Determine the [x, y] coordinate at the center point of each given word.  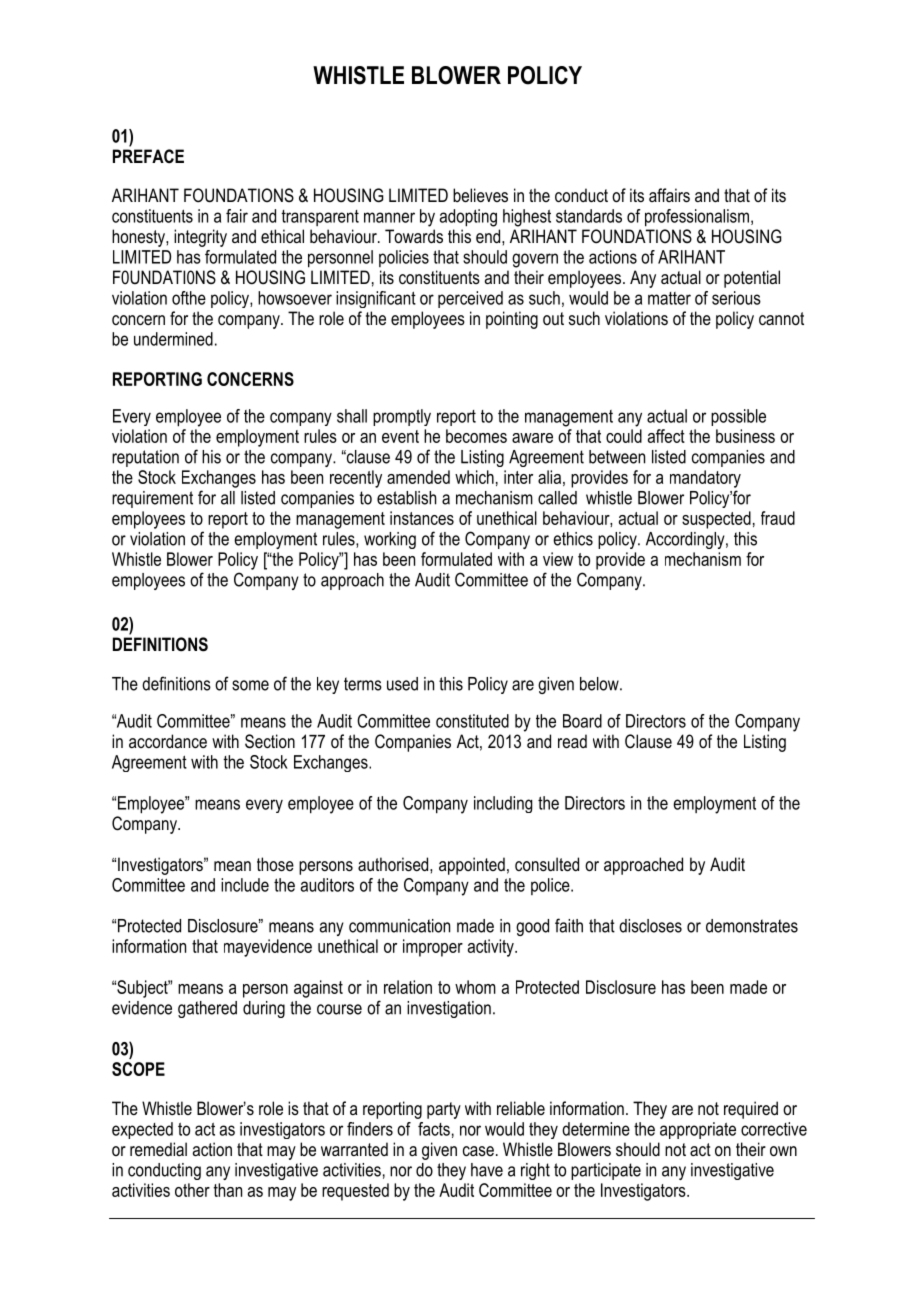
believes [480, 195]
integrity [200, 238]
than [228, 1190]
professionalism [697, 218]
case [478, 1151]
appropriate [698, 1130]
